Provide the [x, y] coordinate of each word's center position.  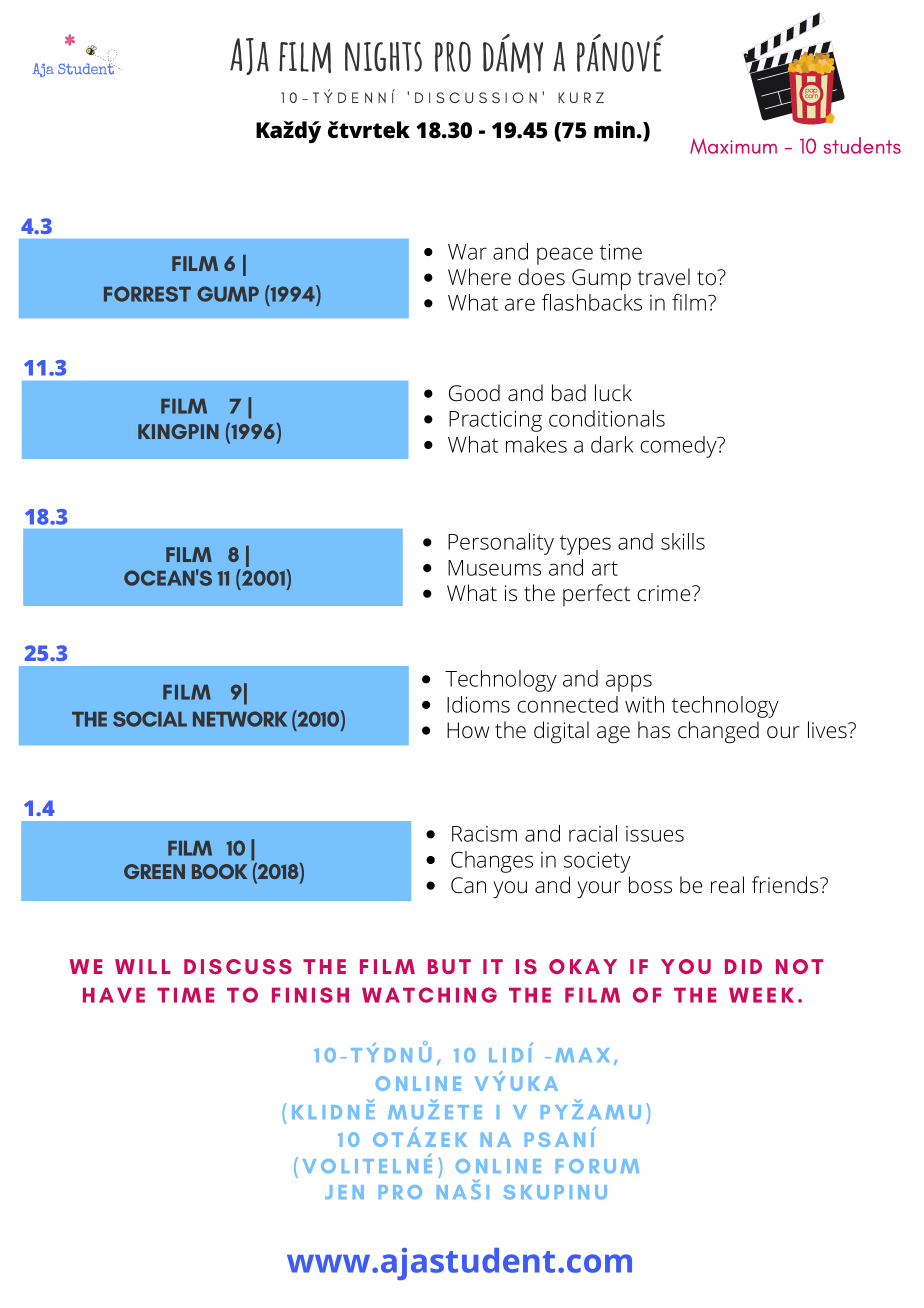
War [467, 252]
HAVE [114, 995]
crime [665, 593]
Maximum [733, 146]
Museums [494, 568]
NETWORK [240, 719]
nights [383, 56]
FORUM [597, 1166]
